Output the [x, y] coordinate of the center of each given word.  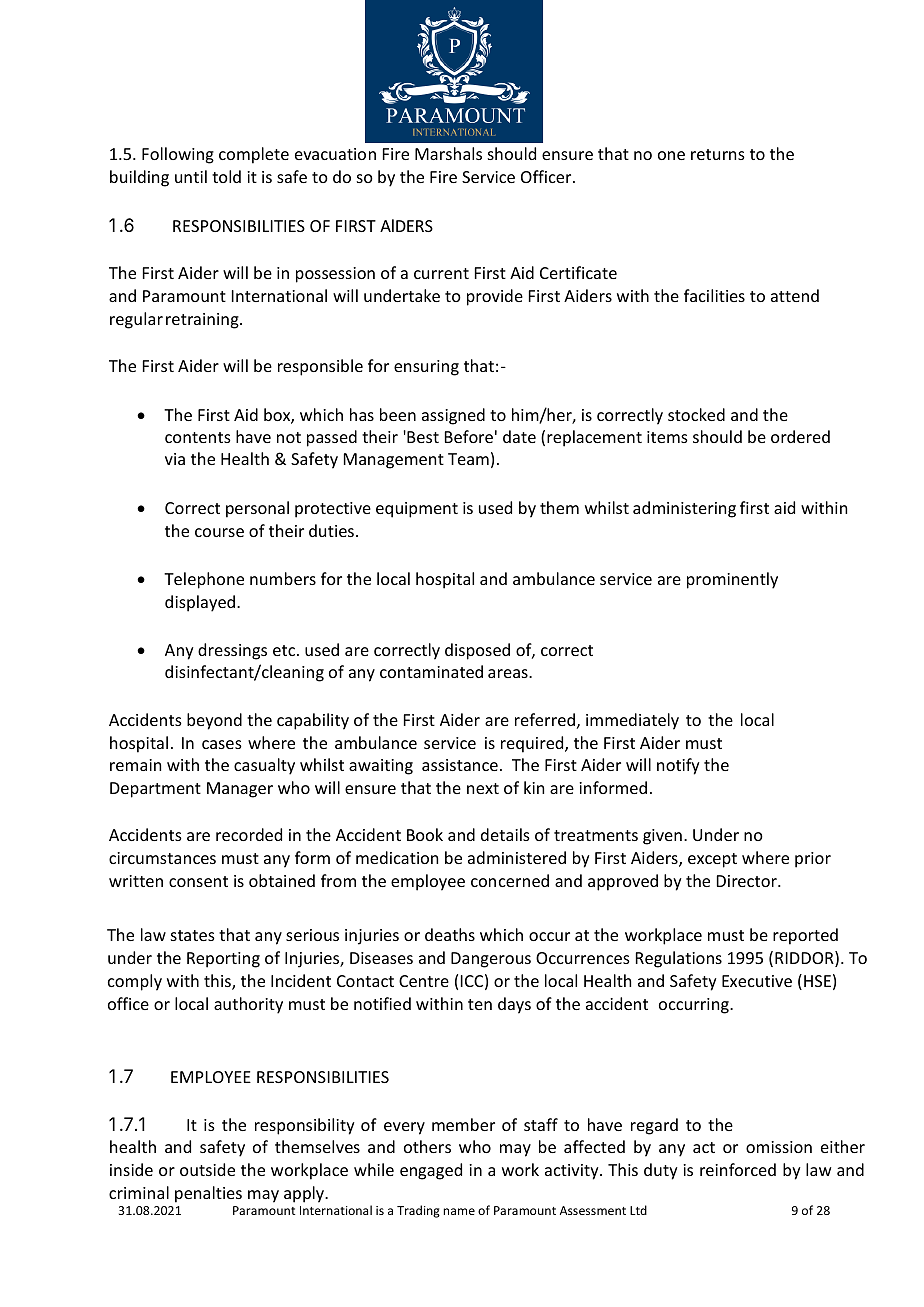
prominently [732, 580]
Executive [757, 981]
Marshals [448, 153]
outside [207, 1169]
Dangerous [491, 960]
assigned [453, 416]
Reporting [223, 960]
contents [198, 437]
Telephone [204, 580]
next [483, 788]
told [226, 176]
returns [718, 154]
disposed [477, 651]
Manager [240, 790]
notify [678, 766]
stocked [696, 414]
